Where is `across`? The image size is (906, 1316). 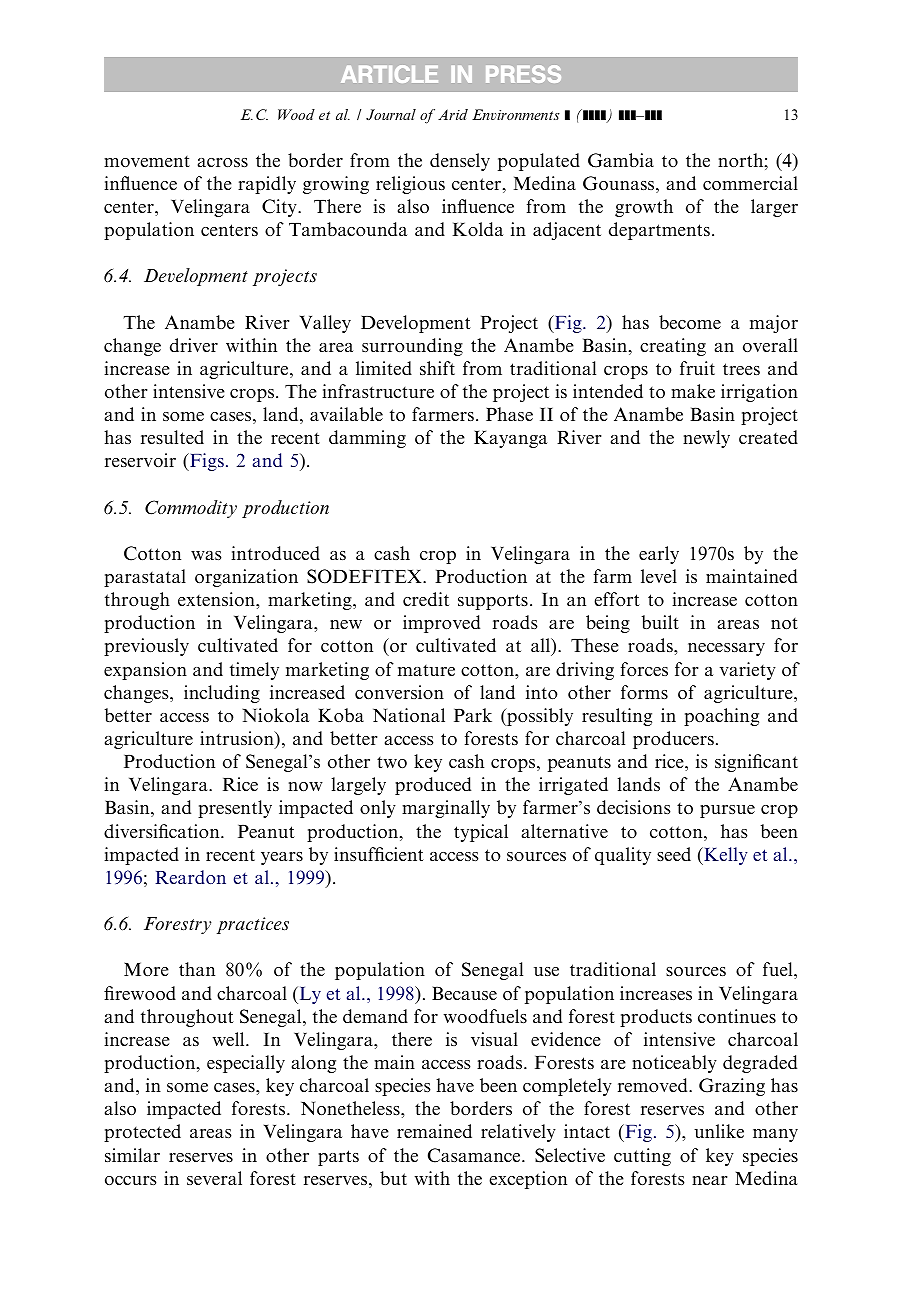
across is located at coordinates (223, 162).
